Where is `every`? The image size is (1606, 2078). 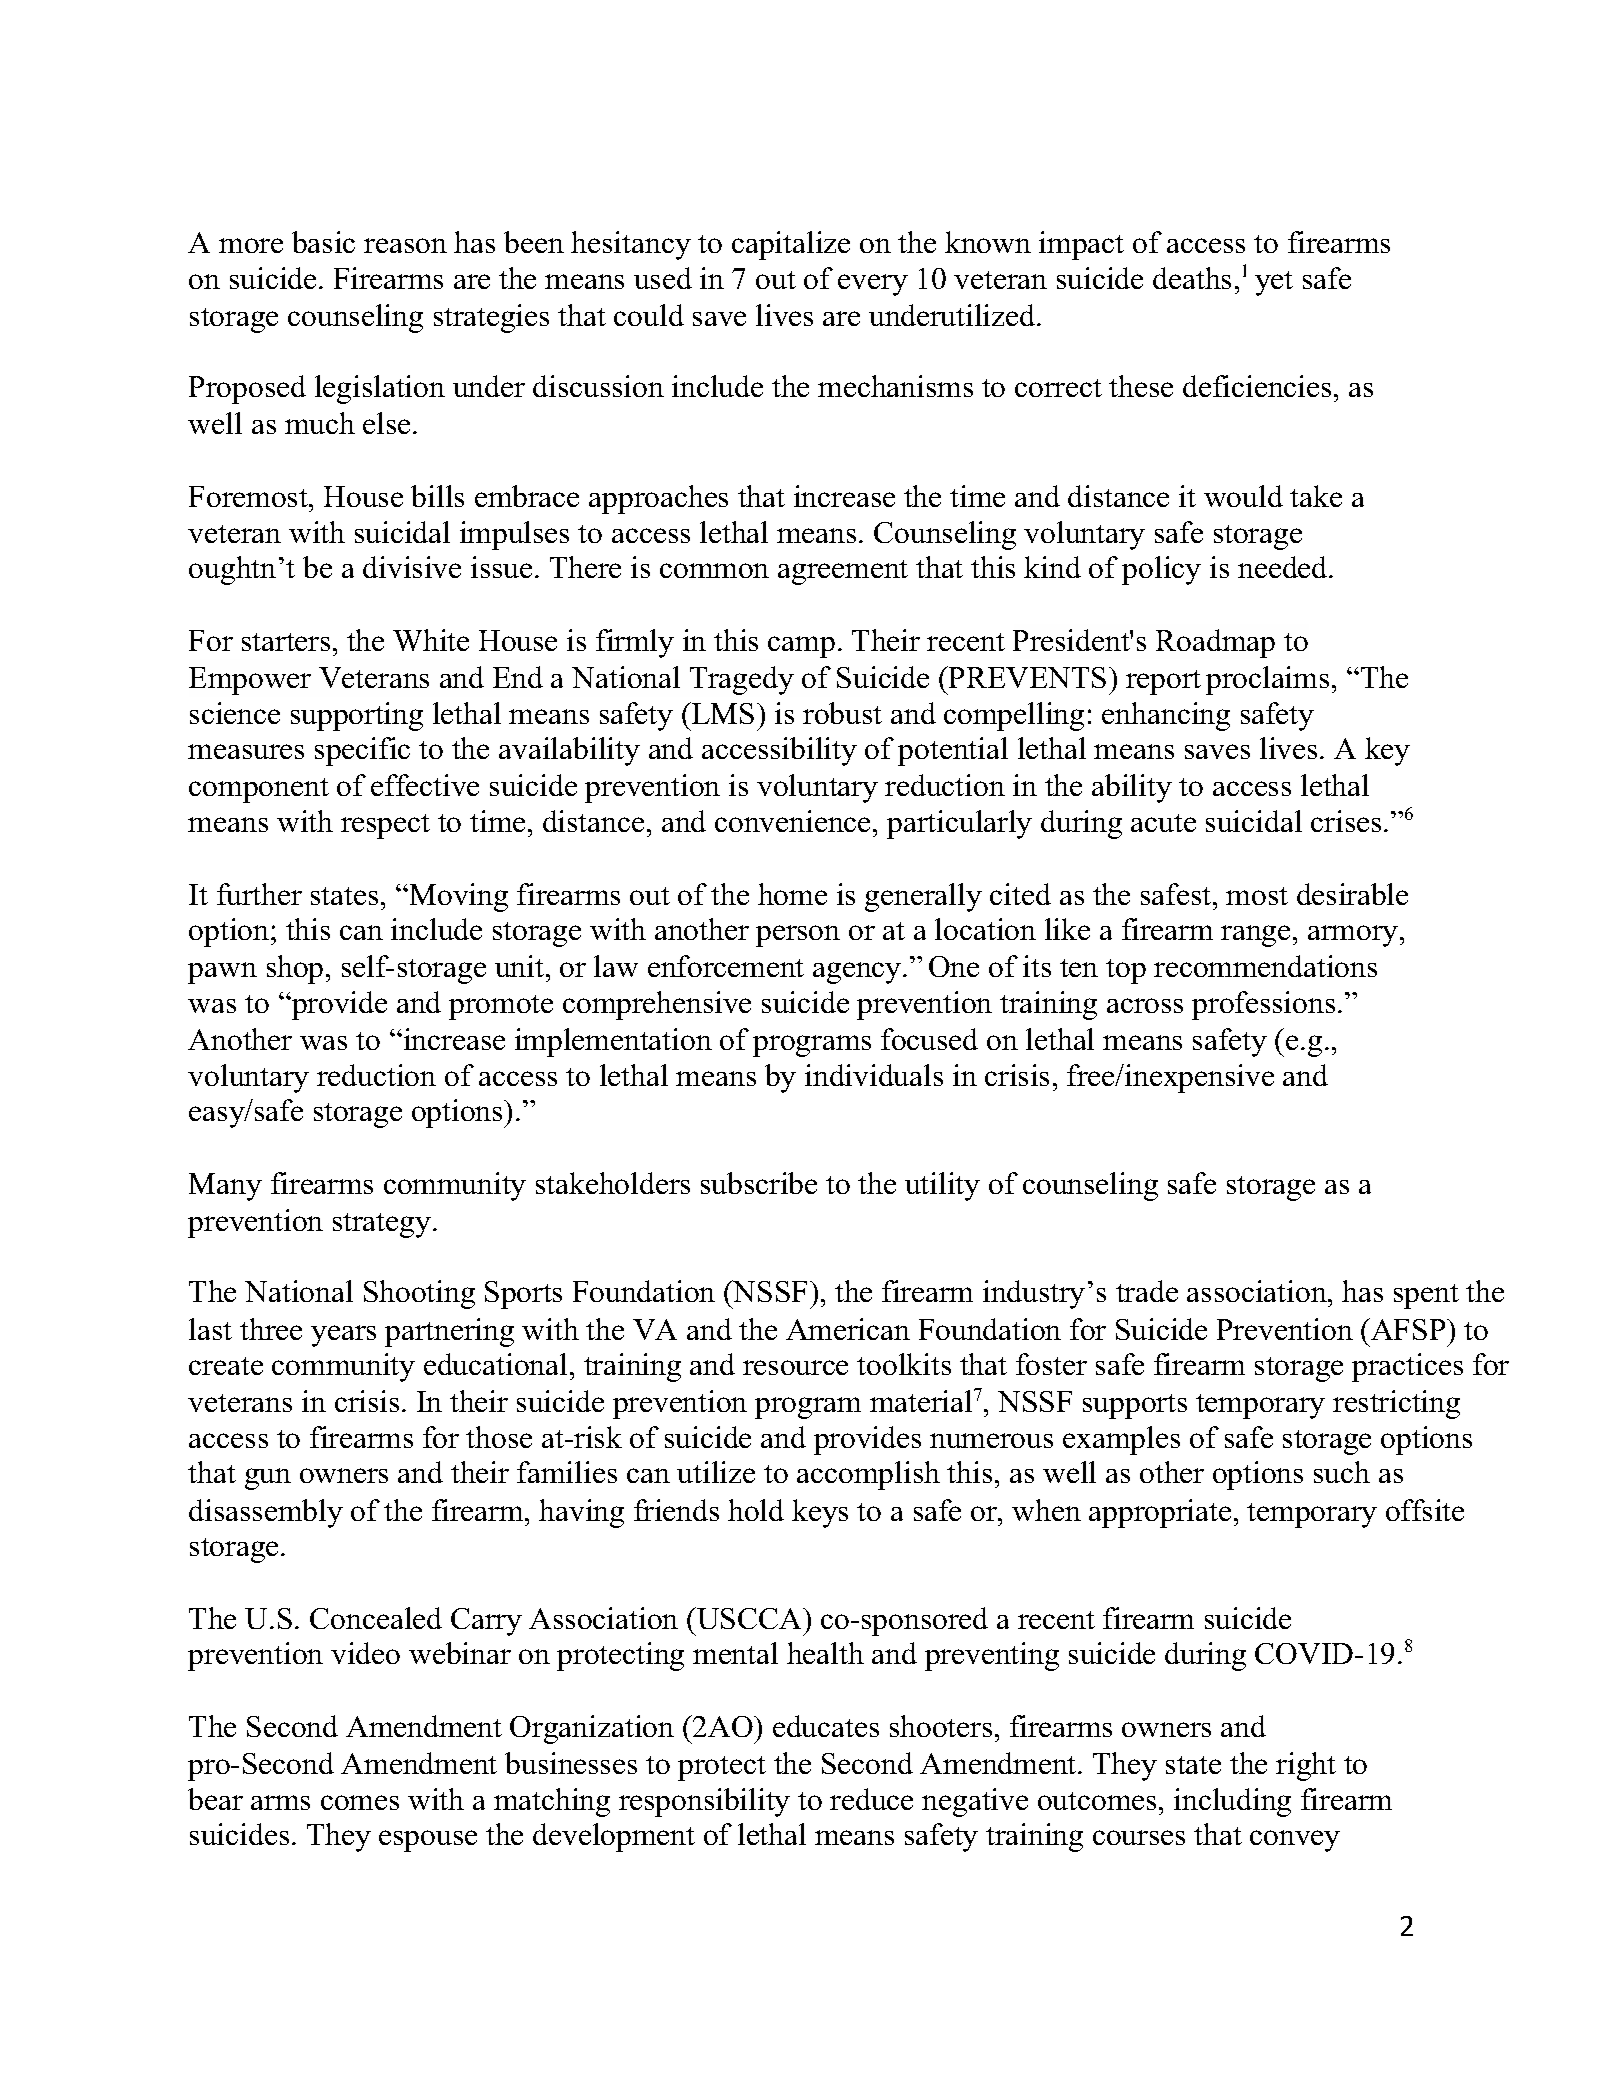 every is located at coordinates (873, 285).
